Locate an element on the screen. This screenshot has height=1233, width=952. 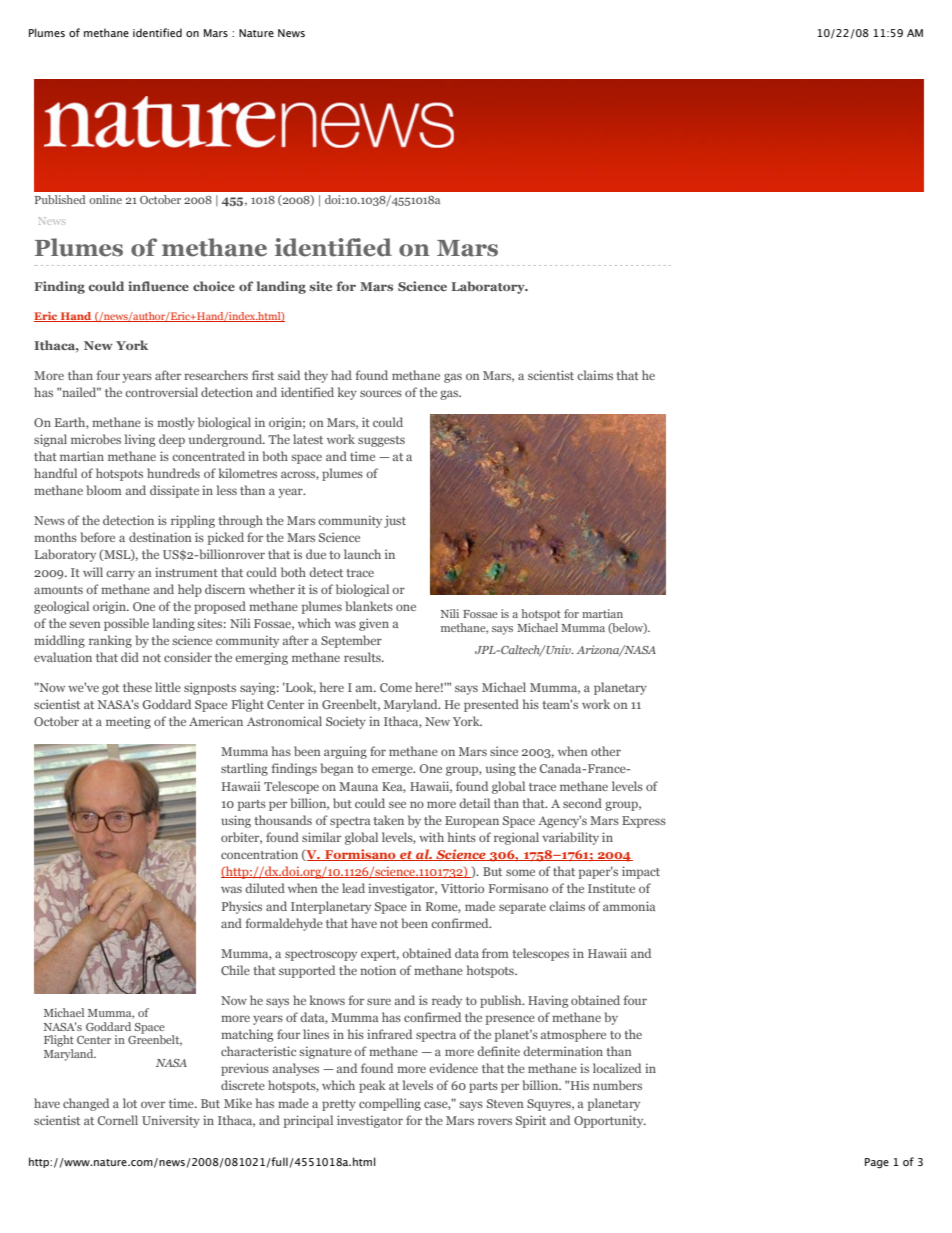
Page is located at coordinates (877, 1163).
